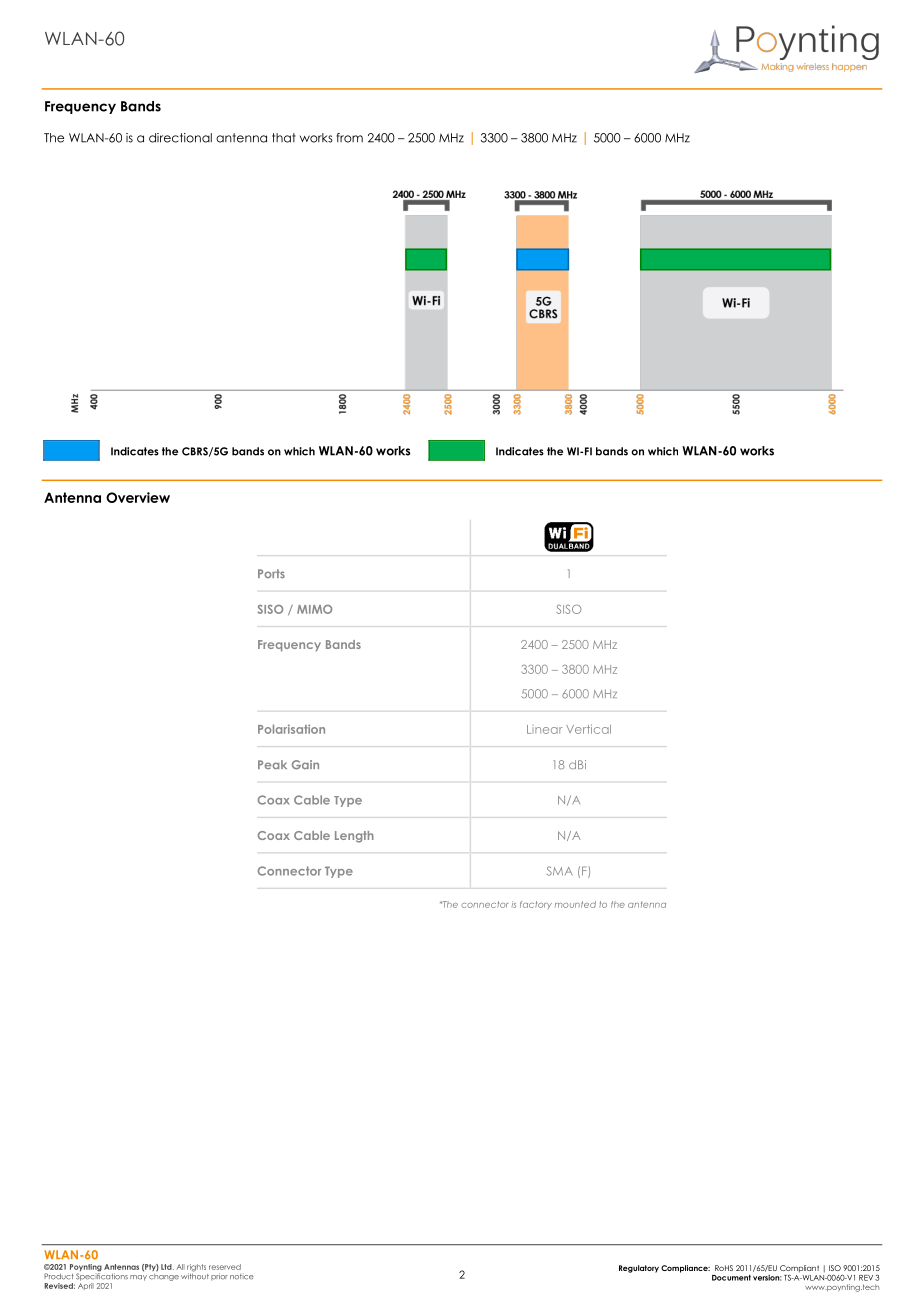 This document has width=924, height=1308. Describe the element at coordinates (167, 1267) in the document. I see `Ltd` at that location.
